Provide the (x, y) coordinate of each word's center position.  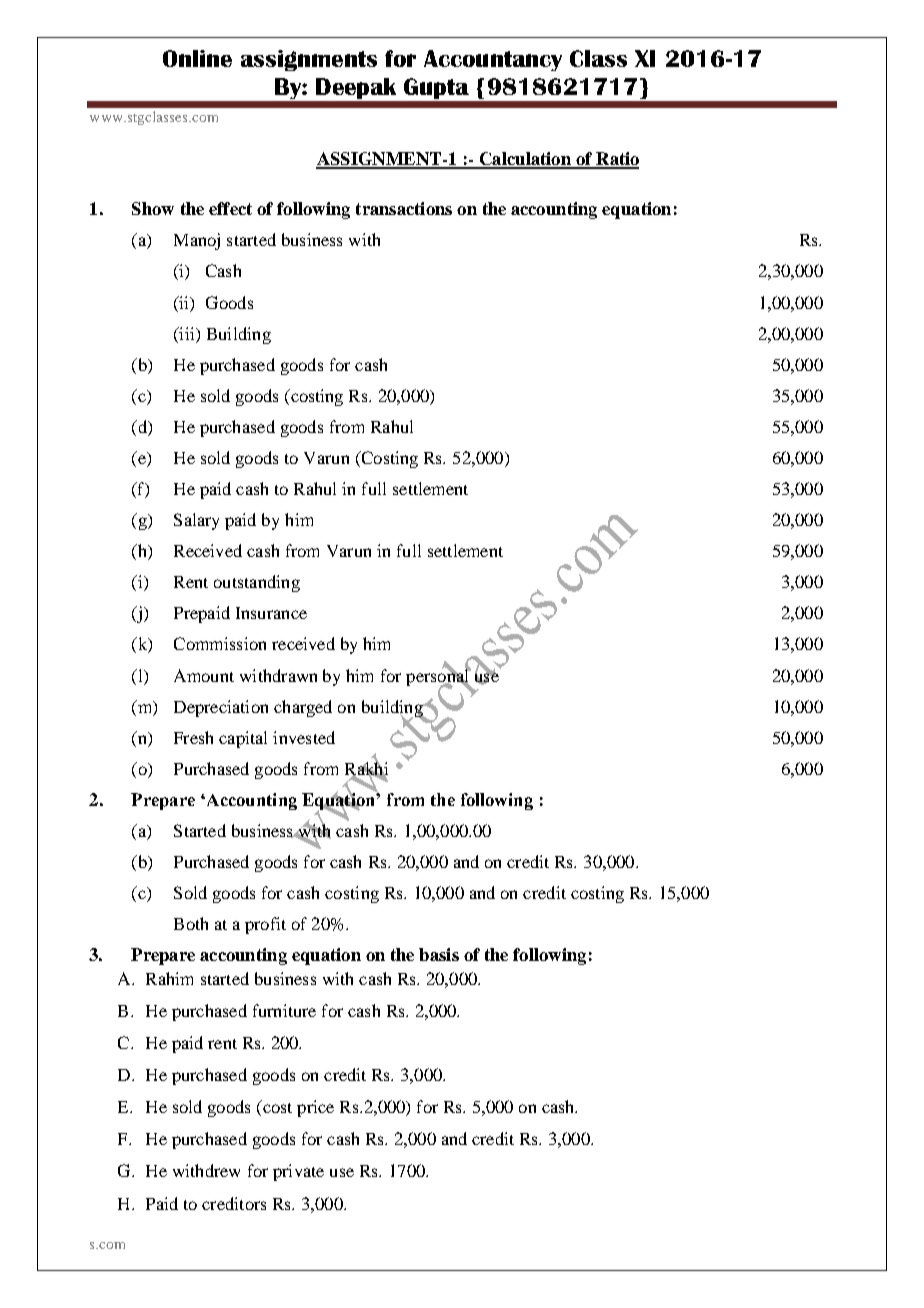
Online (197, 58)
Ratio (616, 160)
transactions (404, 208)
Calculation (525, 160)
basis (439, 954)
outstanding (257, 583)
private (298, 1172)
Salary (196, 521)
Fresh (193, 737)
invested (304, 737)
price (315, 1108)
